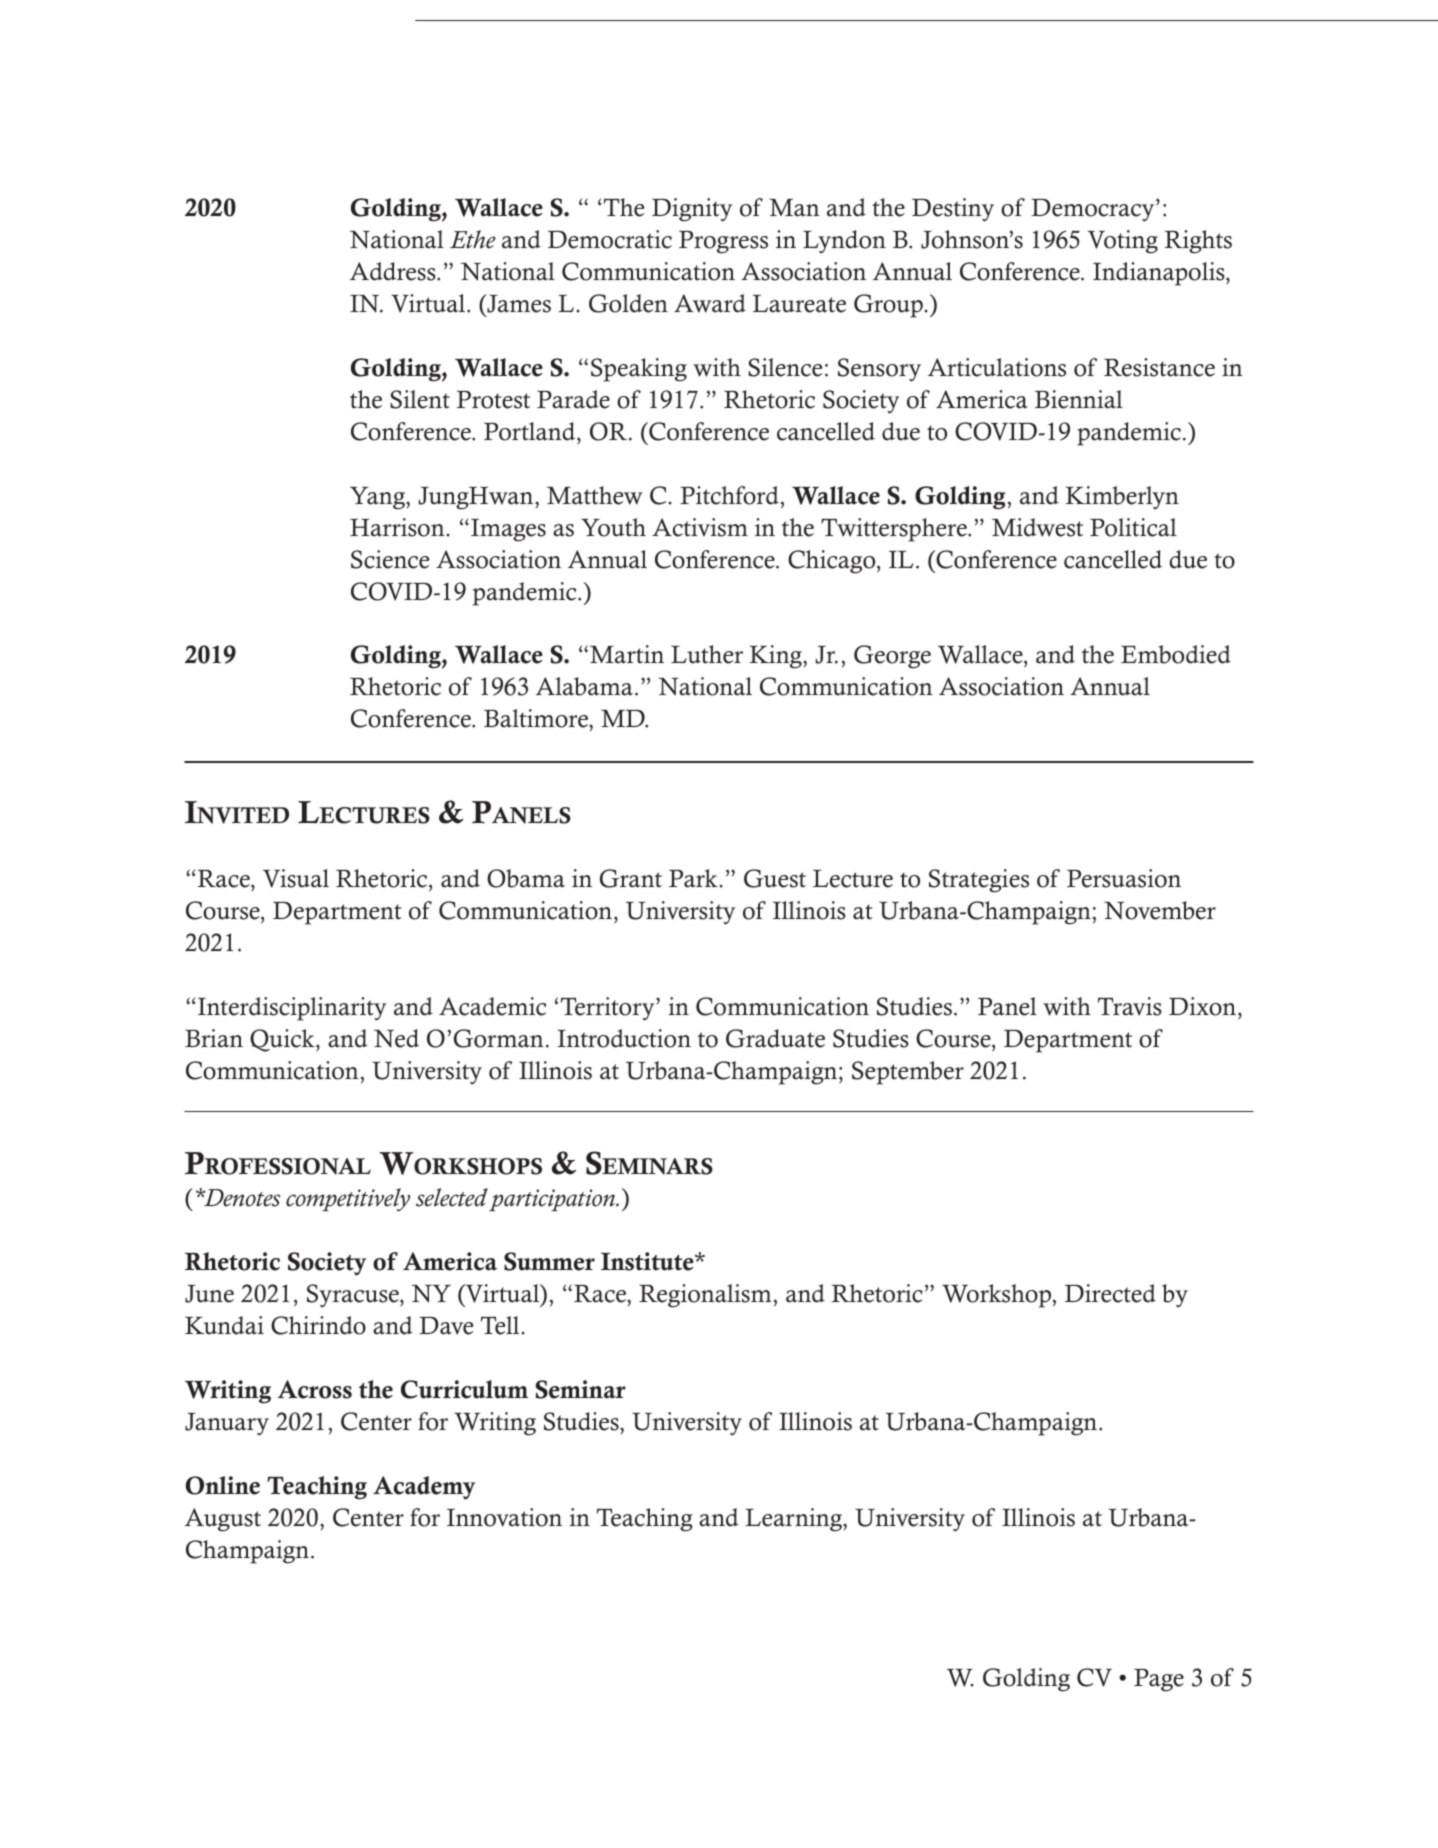 The image size is (1438, 1848). I want to click on November, so click(1160, 910).
